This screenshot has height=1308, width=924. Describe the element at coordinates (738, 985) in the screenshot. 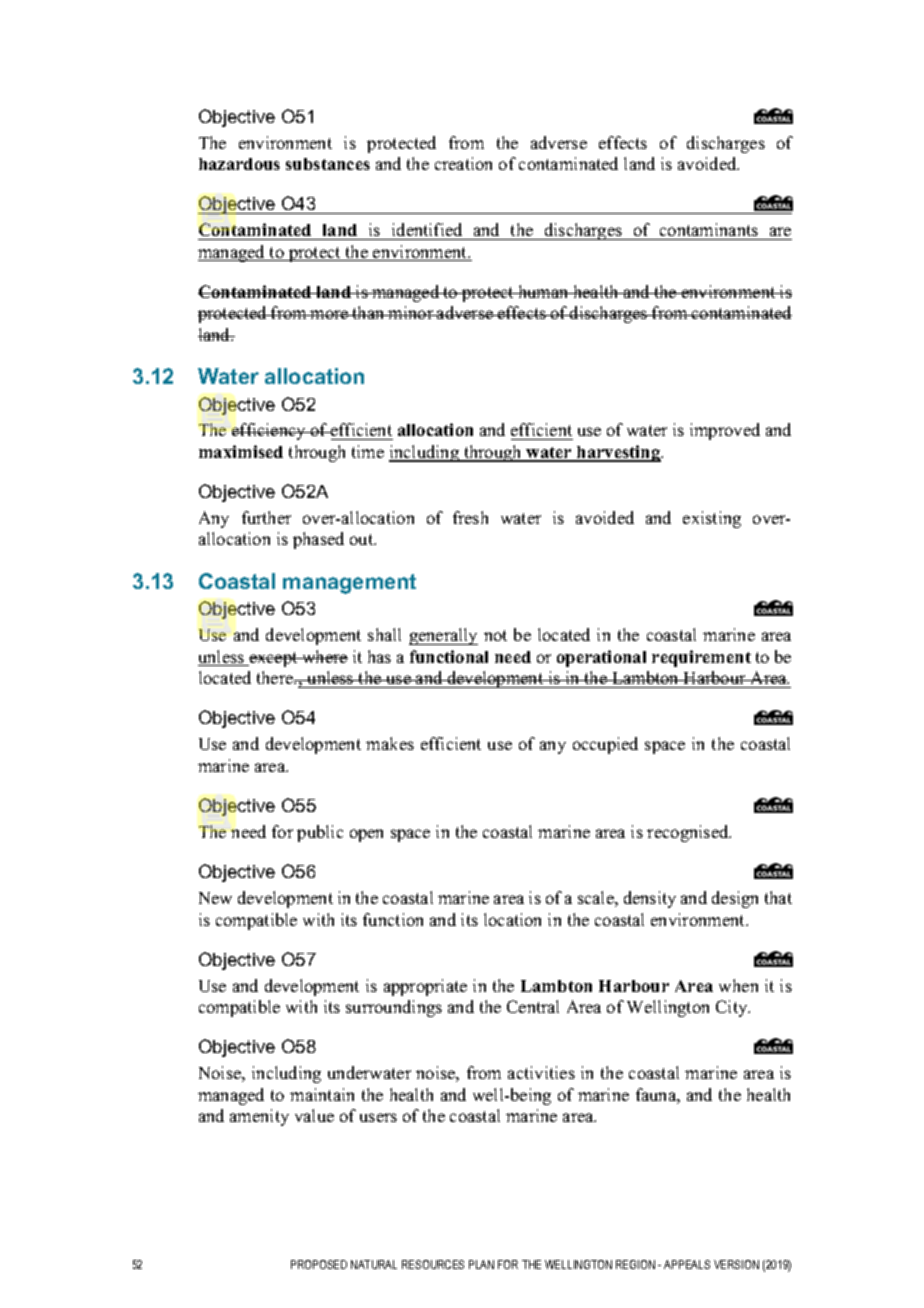

I see `when` at that location.
